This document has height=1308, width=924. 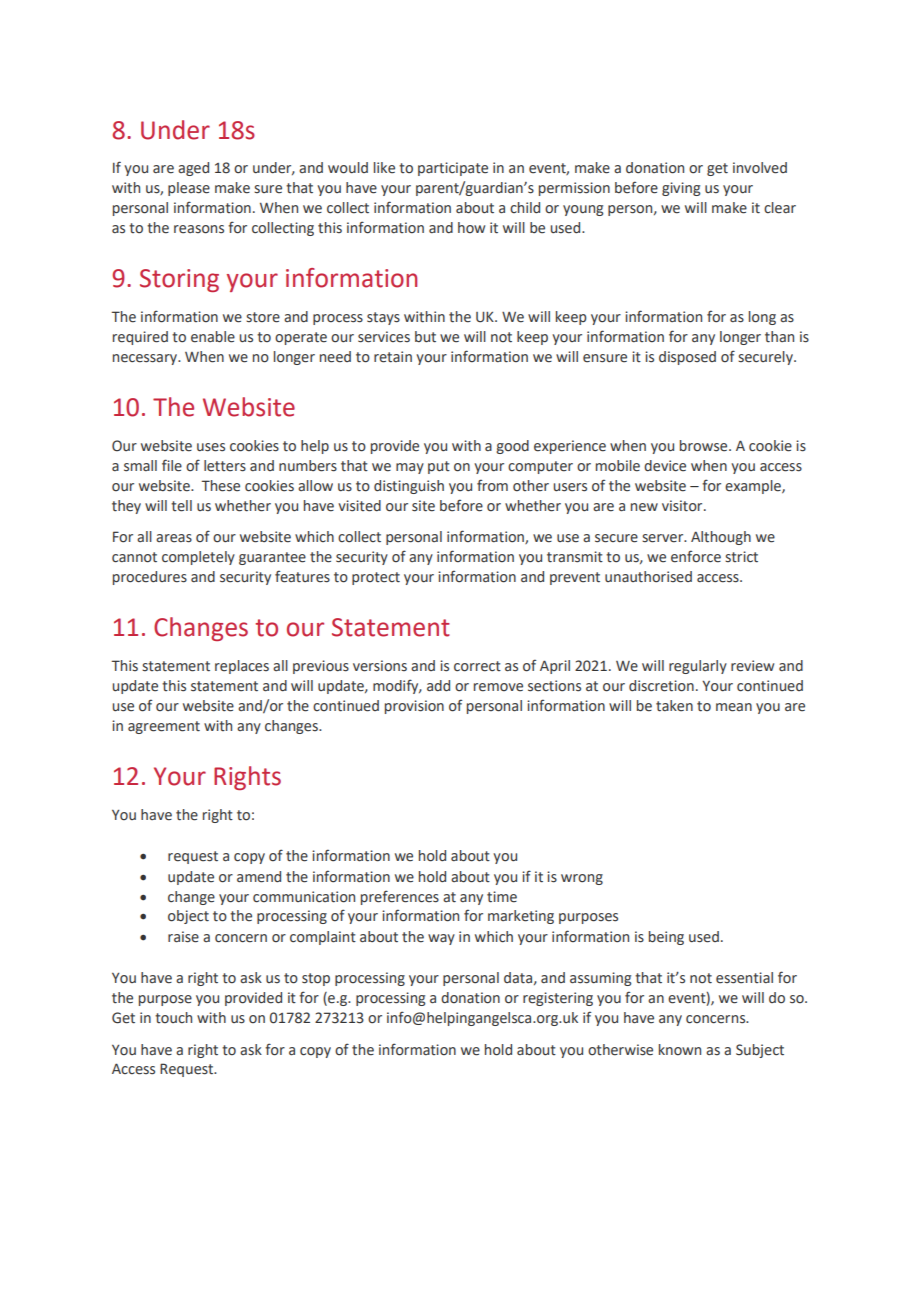 What do you see at coordinates (189, 189) in the document?
I see `please` at bounding box center [189, 189].
